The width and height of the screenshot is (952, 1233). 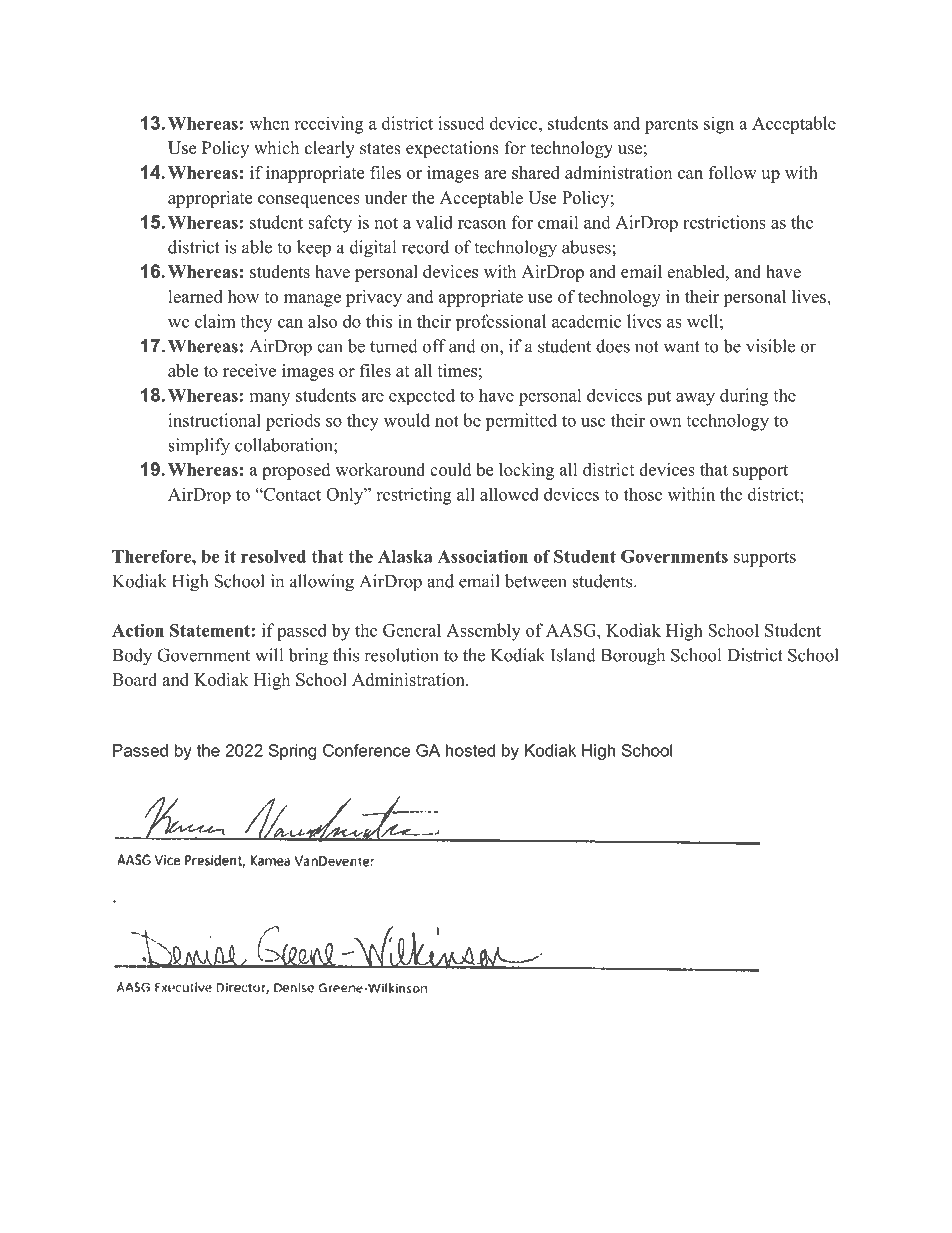 What do you see at coordinates (483, 632) in the screenshot?
I see `Assembly` at bounding box center [483, 632].
